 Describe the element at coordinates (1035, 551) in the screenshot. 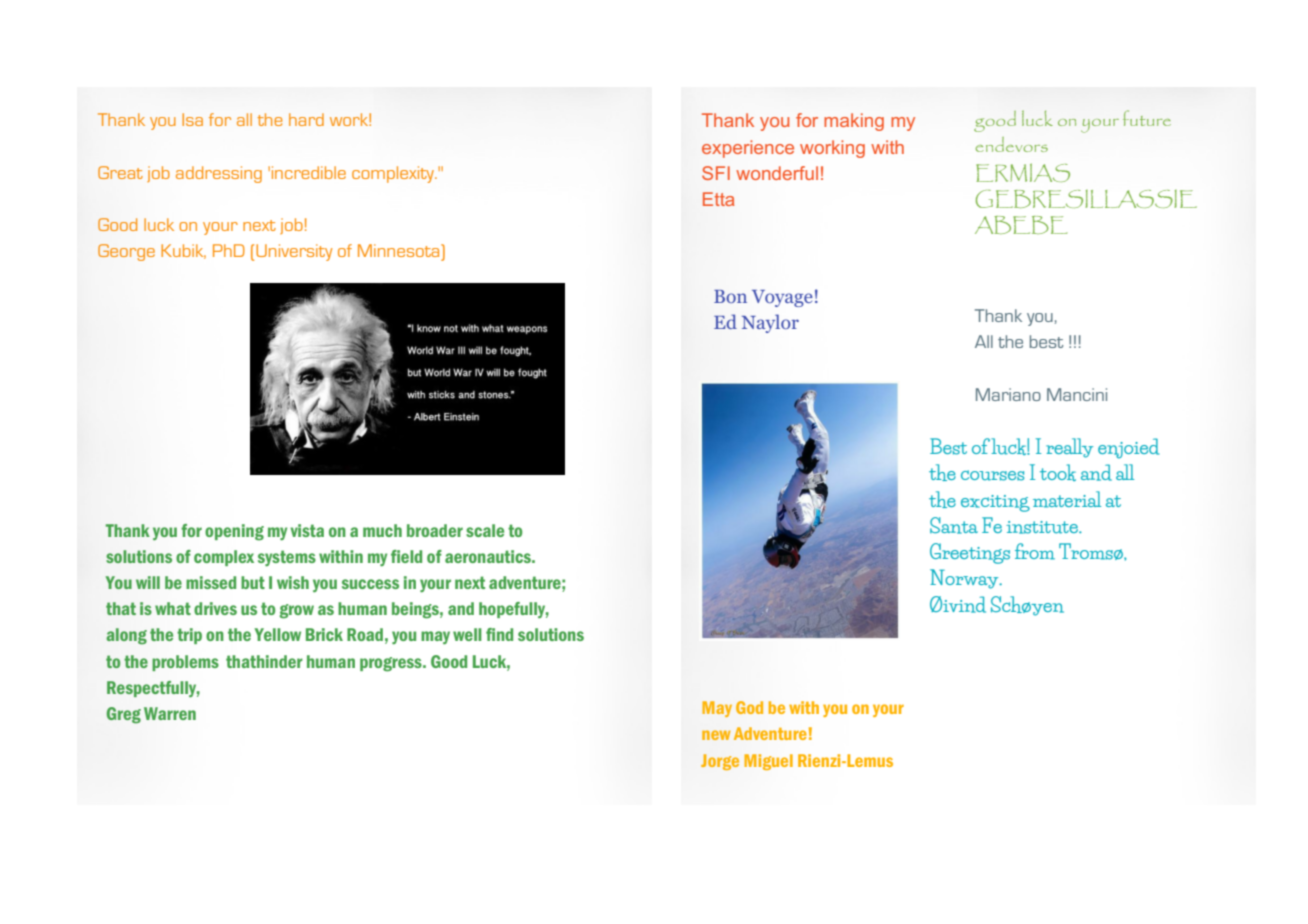

I see `from` at that location.
